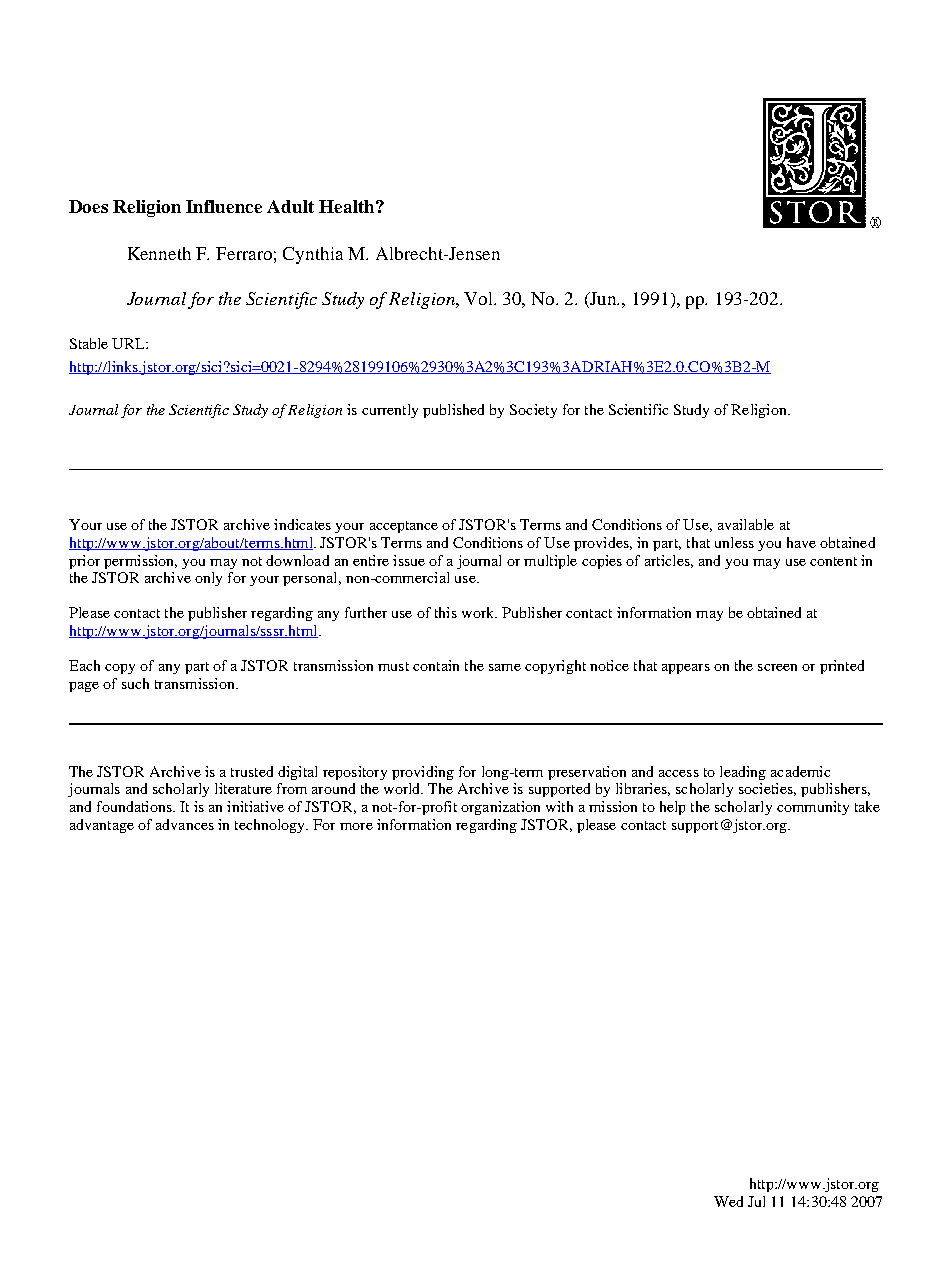 The height and width of the page is (1268, 952). Describe the element at coordinates (453, 411) in the page. I see `published` at that location.
